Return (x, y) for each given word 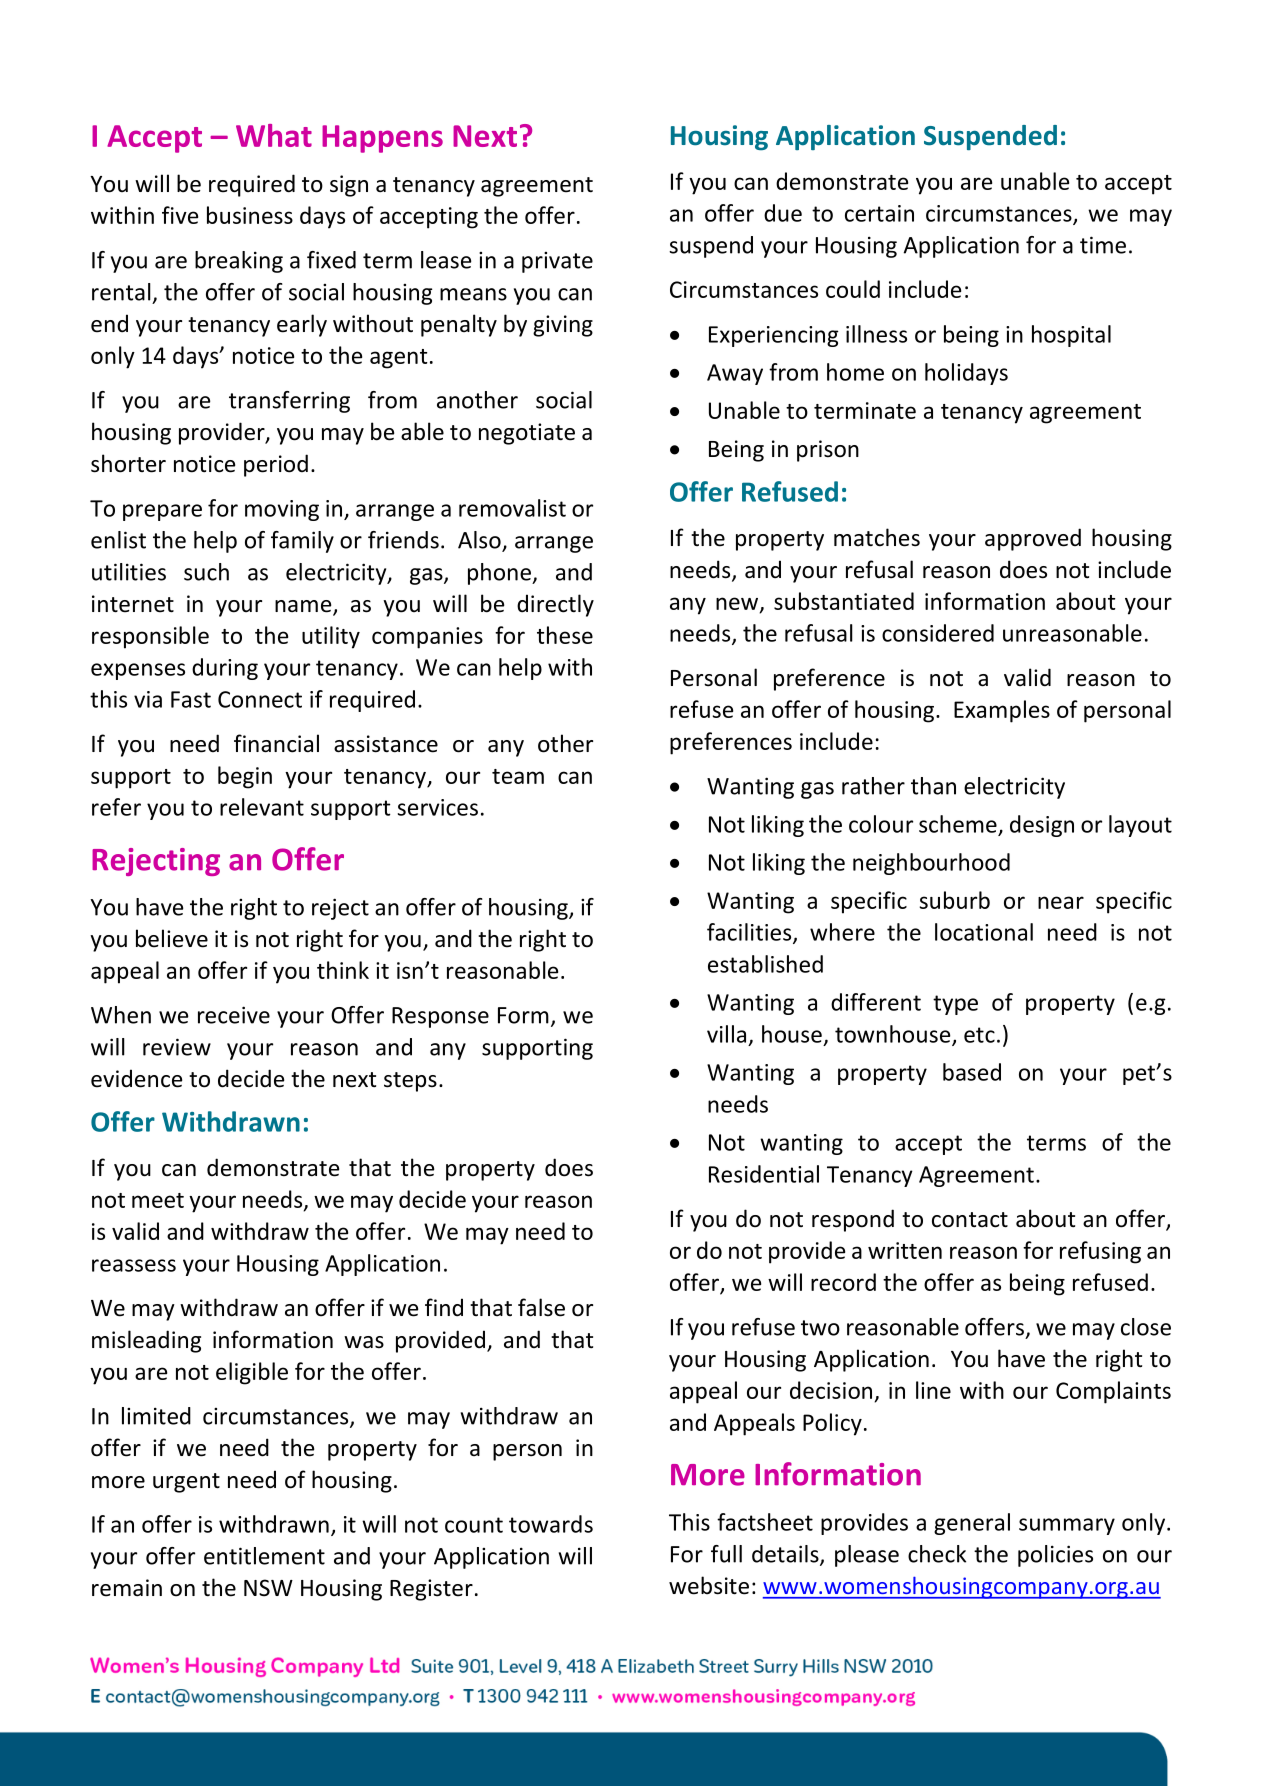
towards (551, 1524)
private (557, 262)
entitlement (264, 1556)
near (1061, 902)
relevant (262, 807)
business (250, 215)
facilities (750, 933)
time (1103, 245)
